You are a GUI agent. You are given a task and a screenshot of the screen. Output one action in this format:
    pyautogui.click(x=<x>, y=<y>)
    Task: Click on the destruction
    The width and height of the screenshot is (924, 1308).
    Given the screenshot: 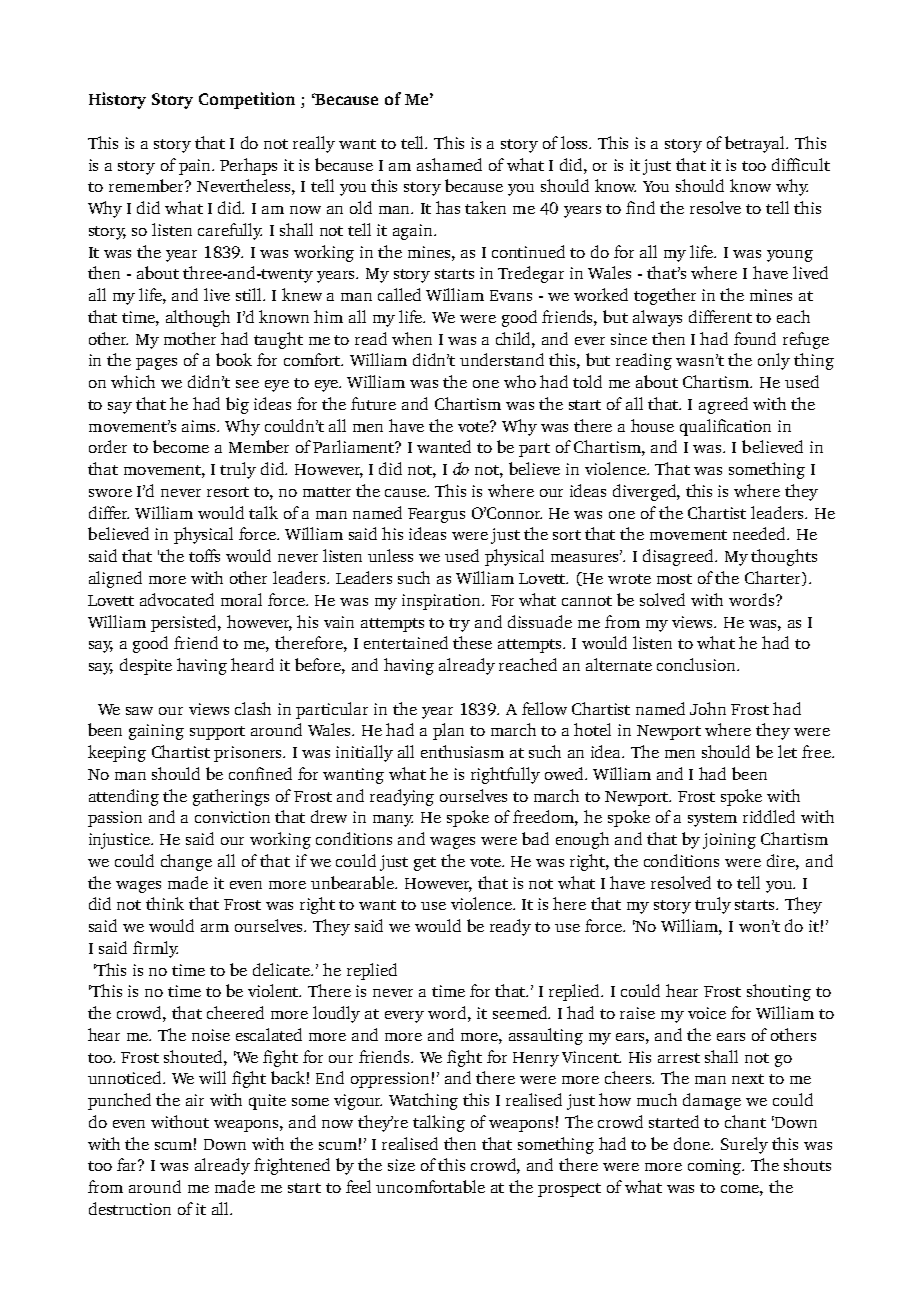 What is the action you would take?
    pyautogui.click(x=130, y=1208)
